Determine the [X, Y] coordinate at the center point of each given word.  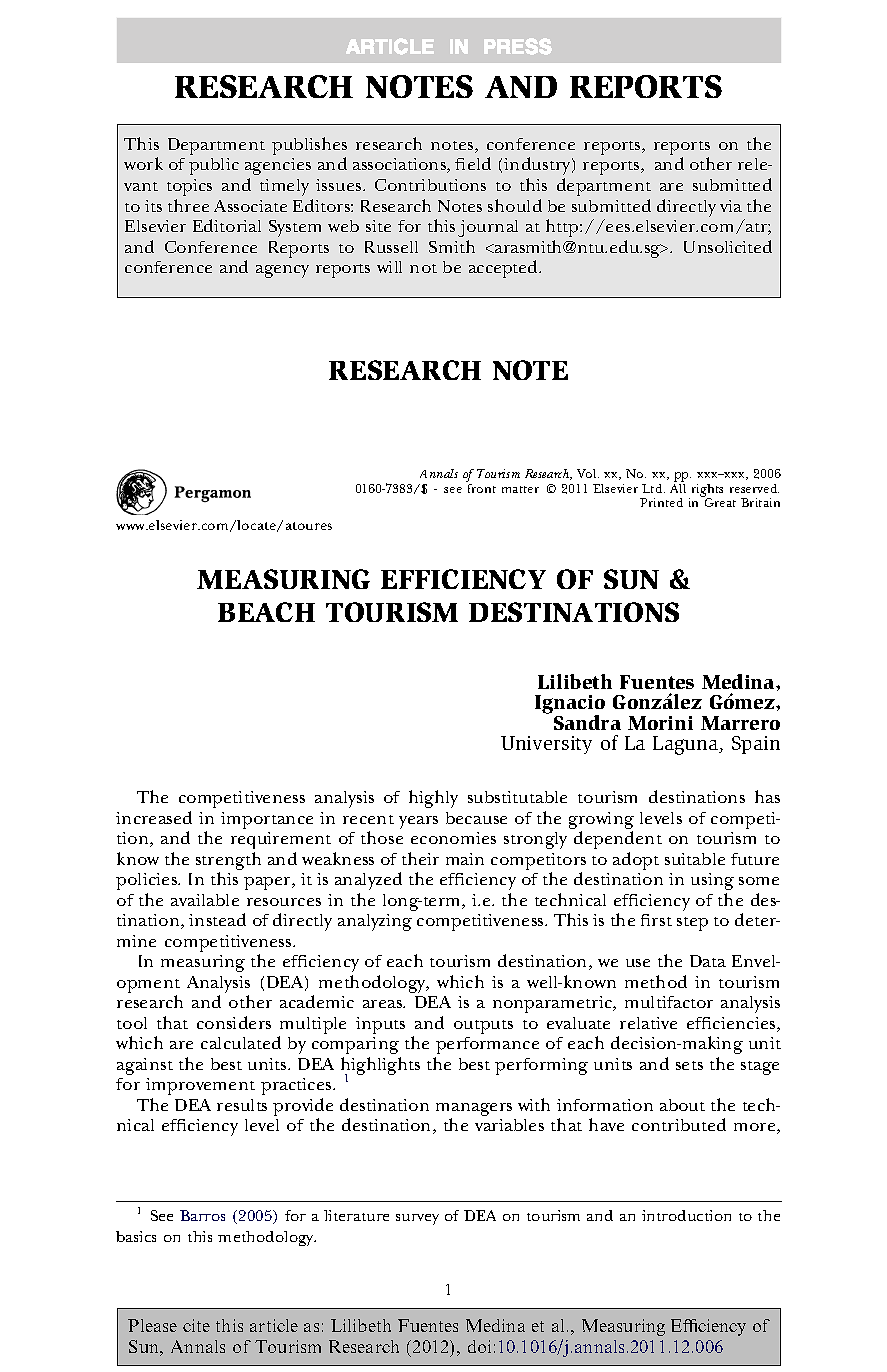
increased [154, 817]
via [731, 206]
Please [152, 1325]
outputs [483, 1027]
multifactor [669, 1002]
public [214, 166]
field [473, 163]
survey [417, 1219]
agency [282, 271]
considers [234, 1022]
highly [433, 799]
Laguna [687, 745]
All [678, 488]
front [482, 488]
